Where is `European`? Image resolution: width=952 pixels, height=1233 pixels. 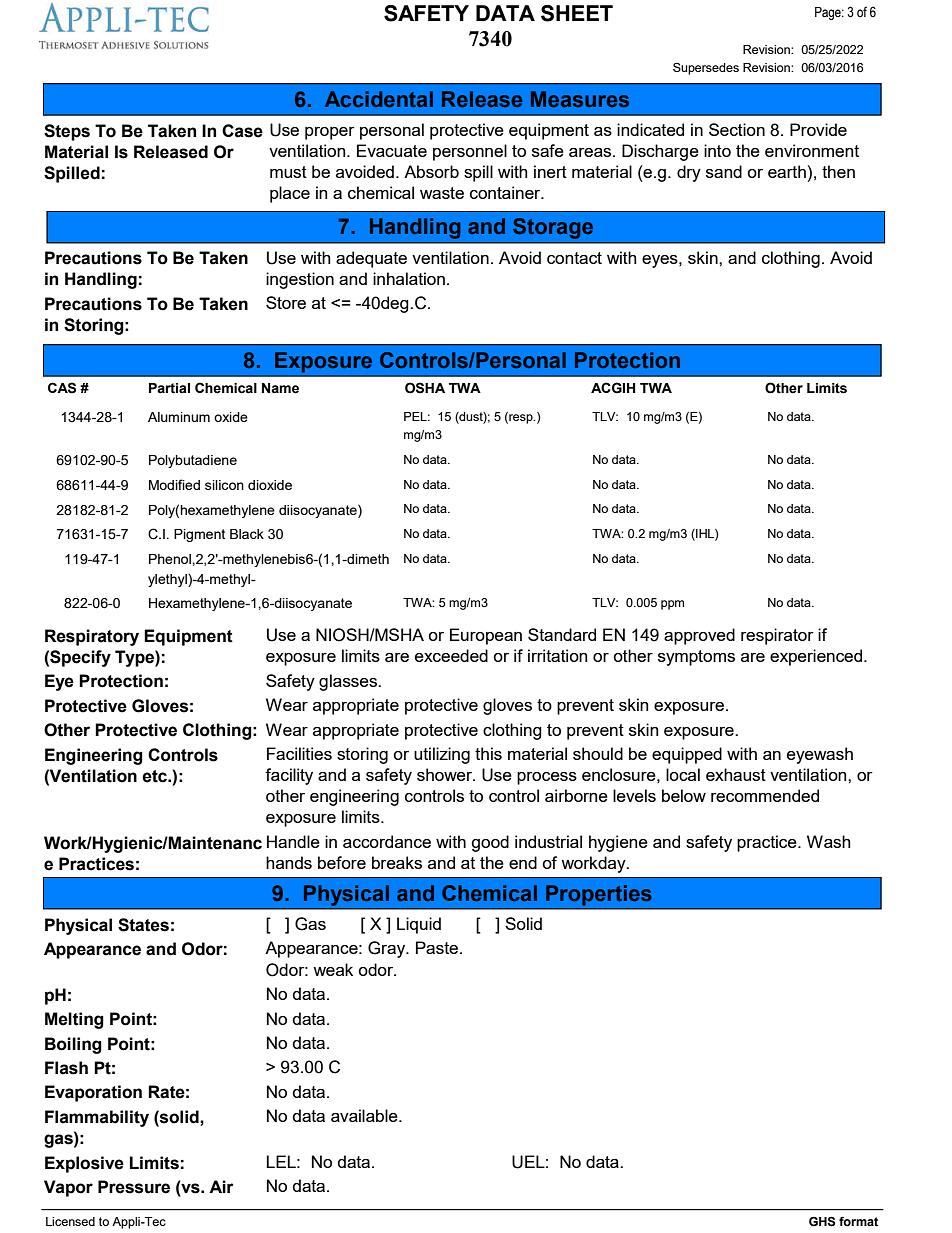
European is located at coordinates (486, 636).
